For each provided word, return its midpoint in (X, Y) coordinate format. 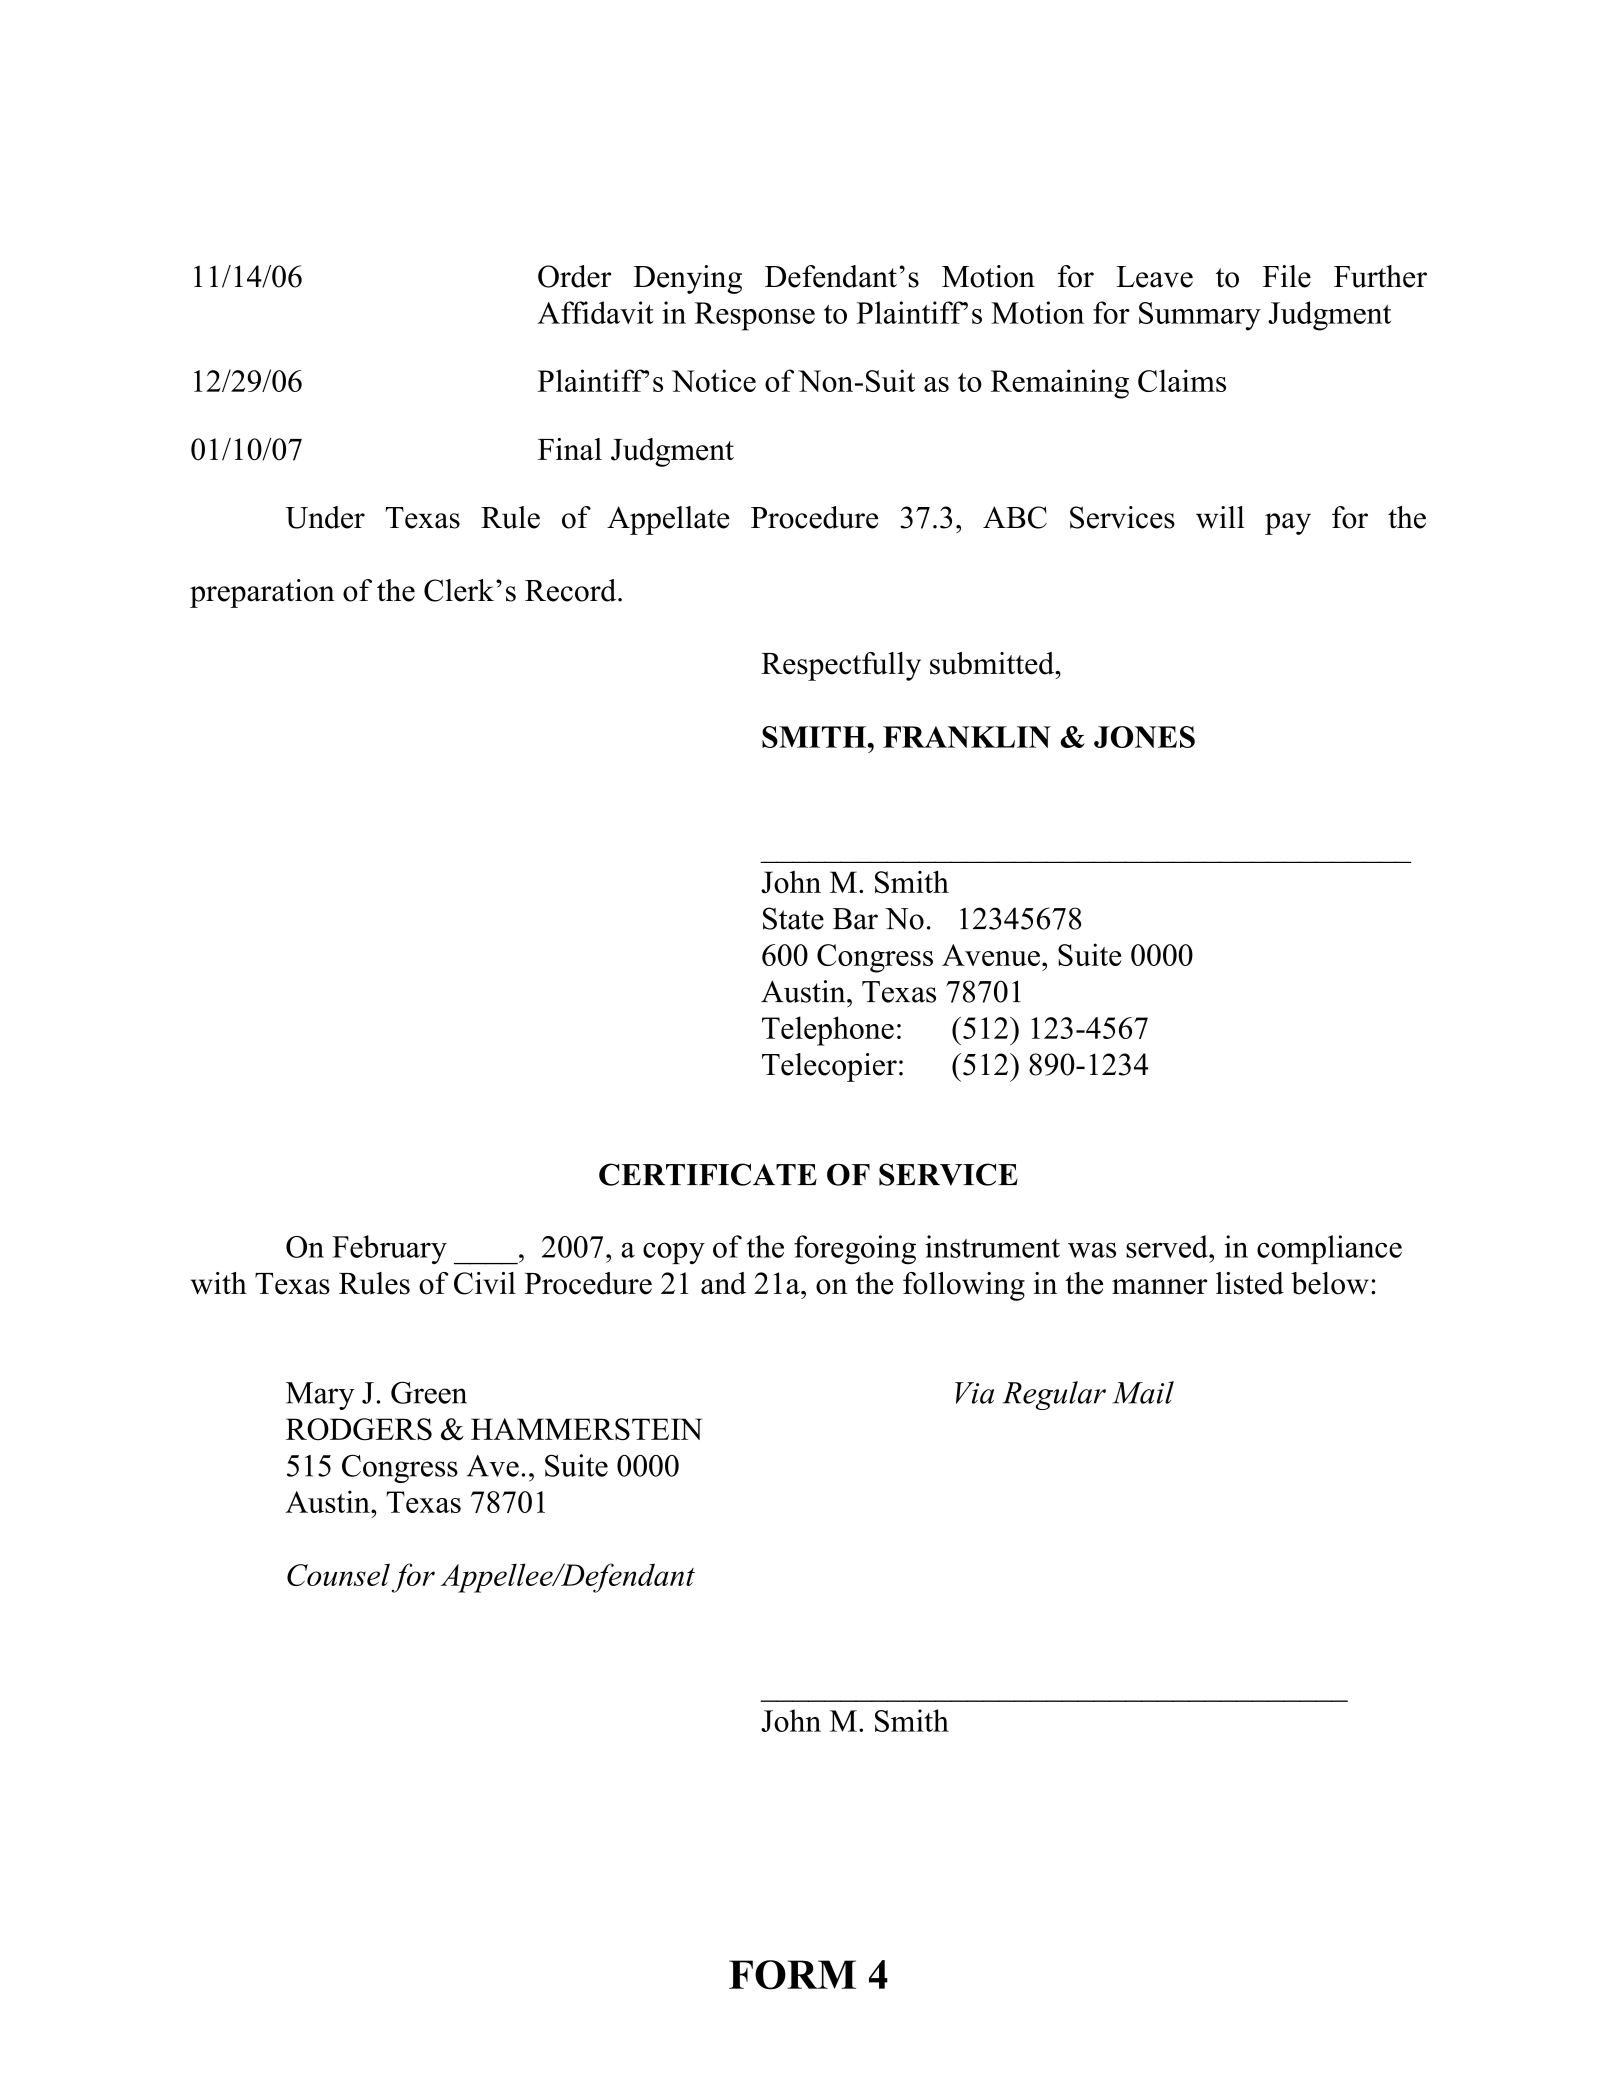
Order (574, 276)
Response (755, 316)
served (1168, 1246)
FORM (792, 1975)
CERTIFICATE (708, 1174)
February (389, 1249)
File (1287, 276)
